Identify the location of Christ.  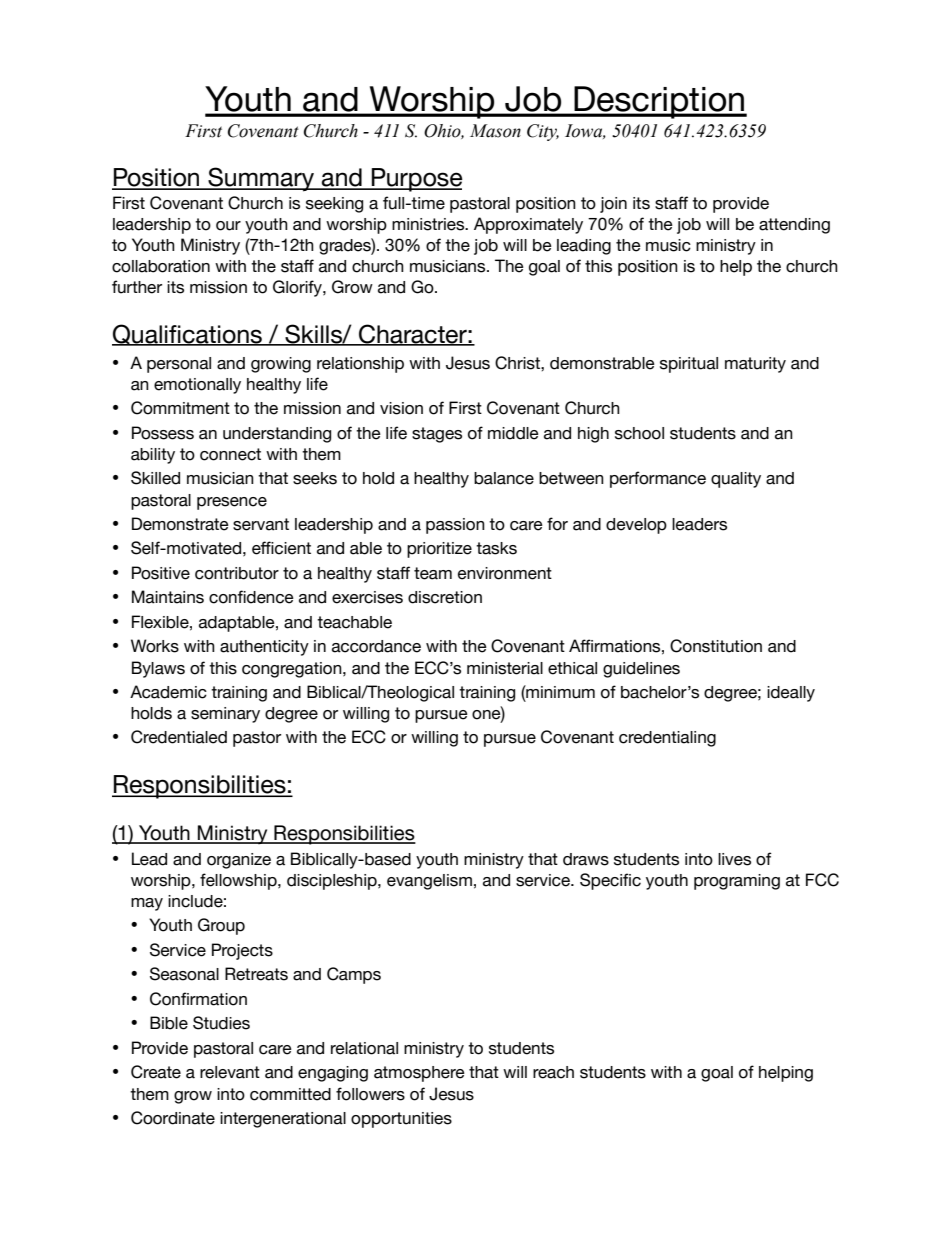
(518, 363).
